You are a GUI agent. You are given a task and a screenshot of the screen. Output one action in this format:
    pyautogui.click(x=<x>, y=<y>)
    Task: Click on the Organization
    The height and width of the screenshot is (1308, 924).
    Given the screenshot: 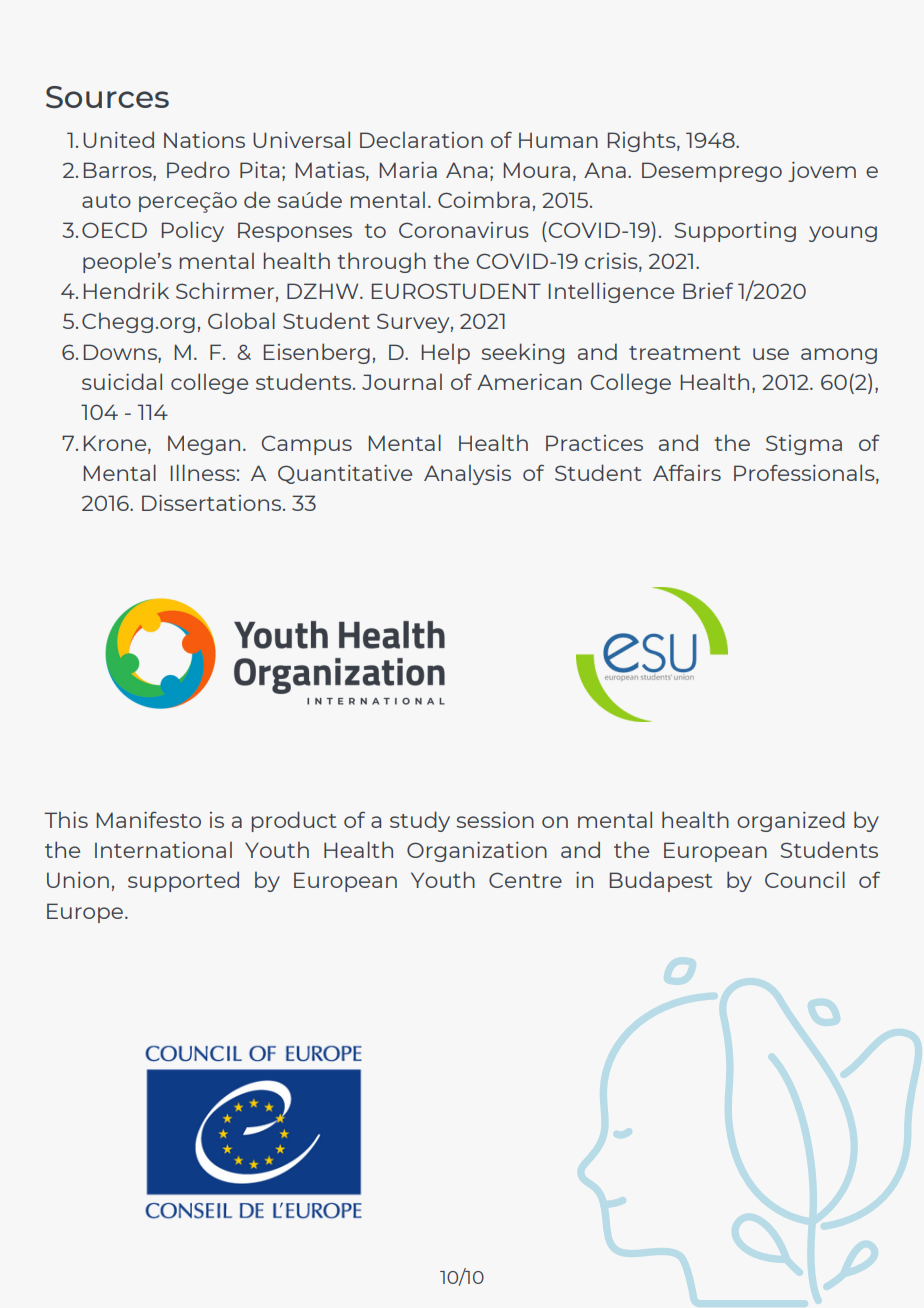 What is the action you would take?
    pyautogui.click(x=477, y=852)
